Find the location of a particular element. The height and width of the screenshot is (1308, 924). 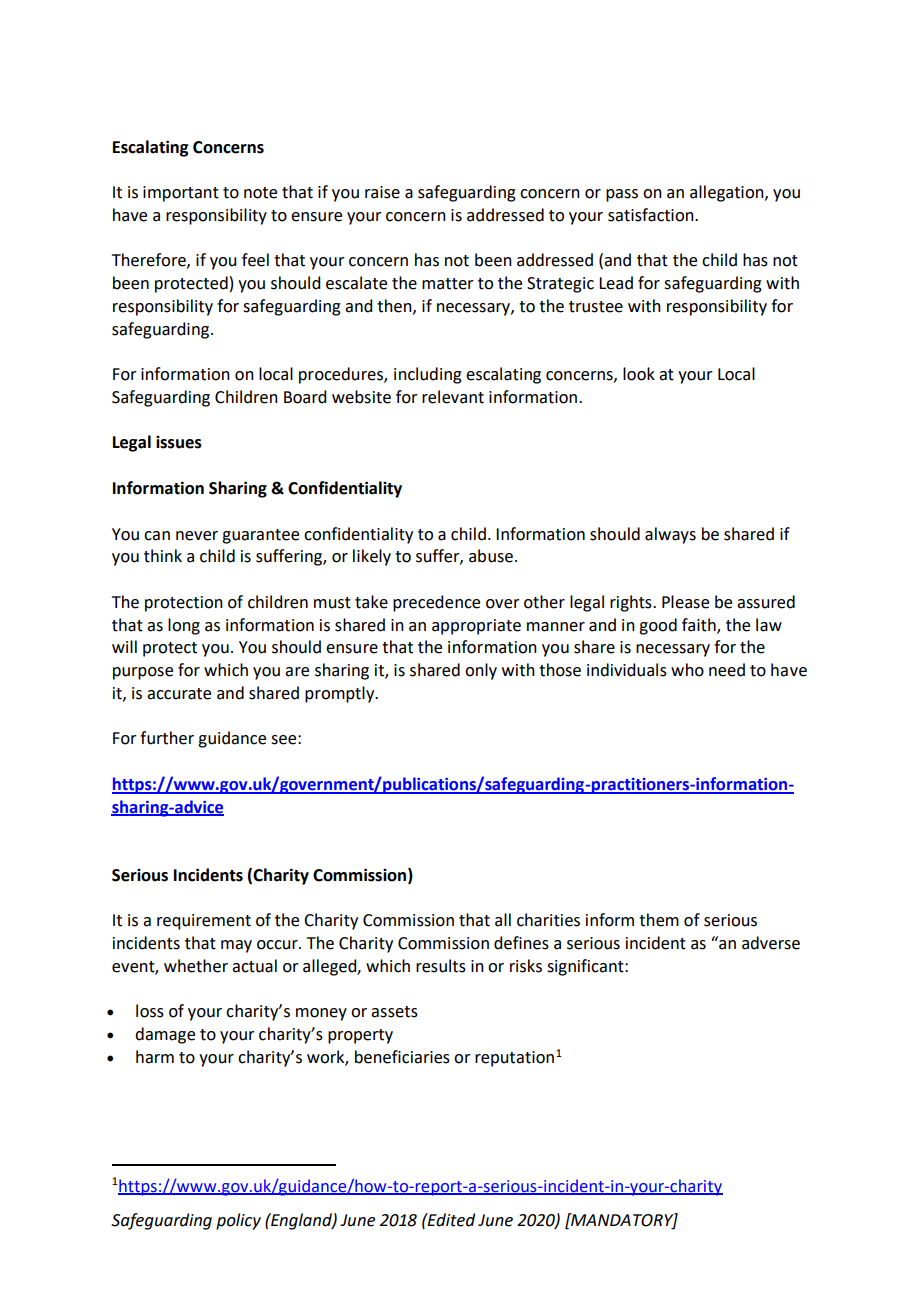

significant is located at coordinates (586, 967).
